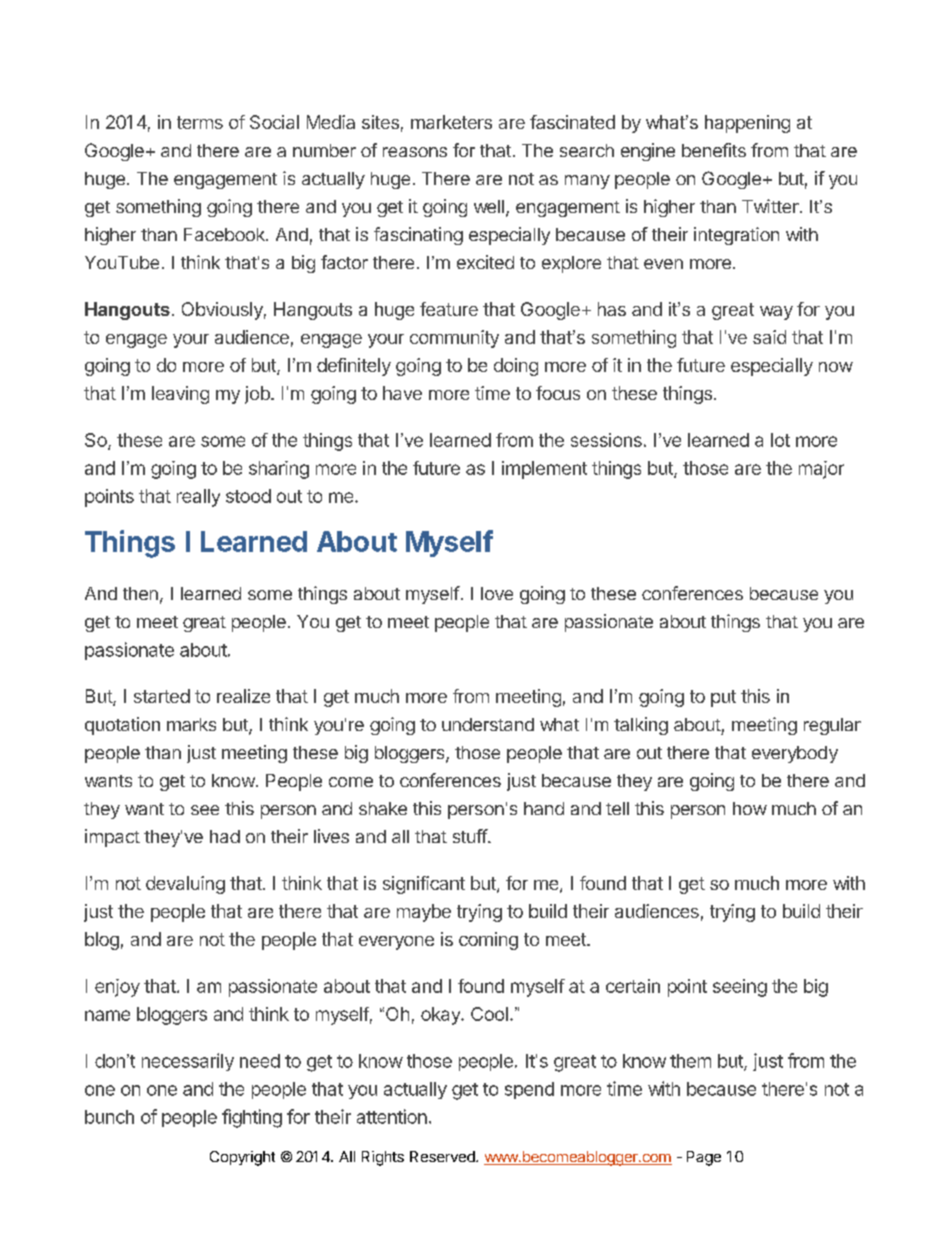 This screenshot has height=1233, width=952. What do you see at coordinates (704, 1158) in the screenshot?
I see `Page` at bounding box center [704, 1158].
